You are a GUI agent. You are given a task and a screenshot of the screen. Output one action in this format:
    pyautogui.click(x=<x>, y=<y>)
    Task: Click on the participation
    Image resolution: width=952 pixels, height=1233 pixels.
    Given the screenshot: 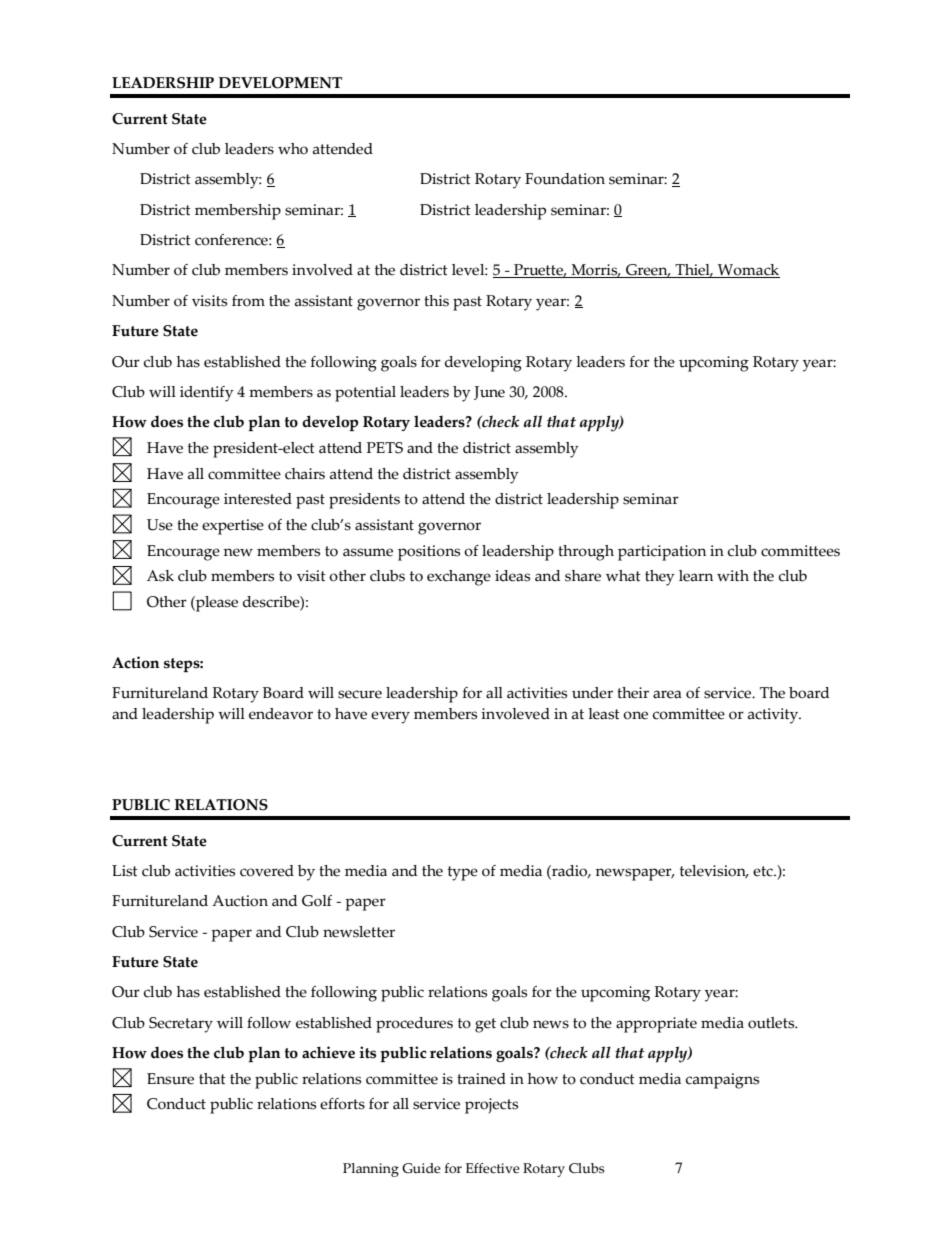 What is the action you would take?
    pyautogui.click(x=662, y=553)
